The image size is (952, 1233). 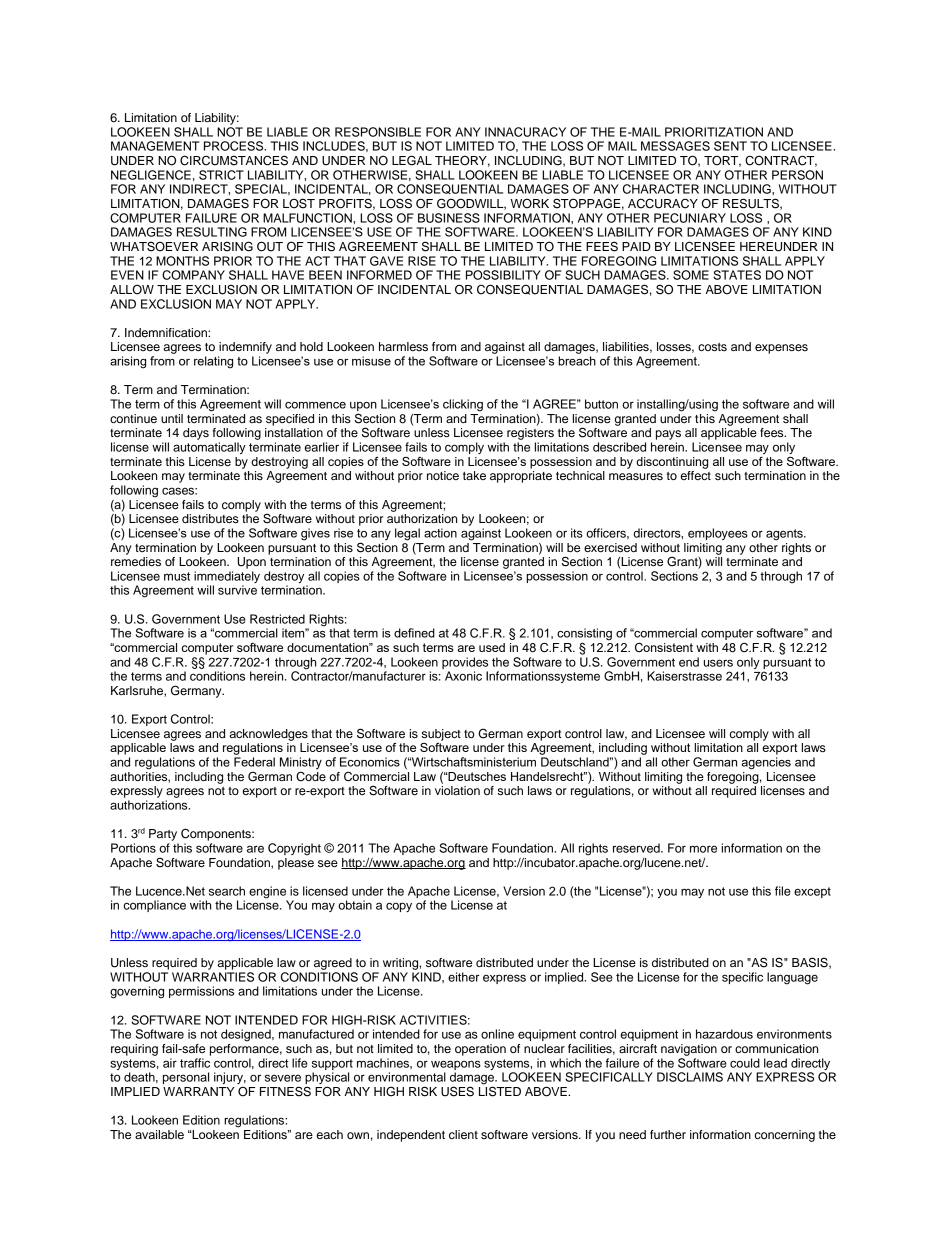 I want to click on TORT, so click(x=722, y=161).
